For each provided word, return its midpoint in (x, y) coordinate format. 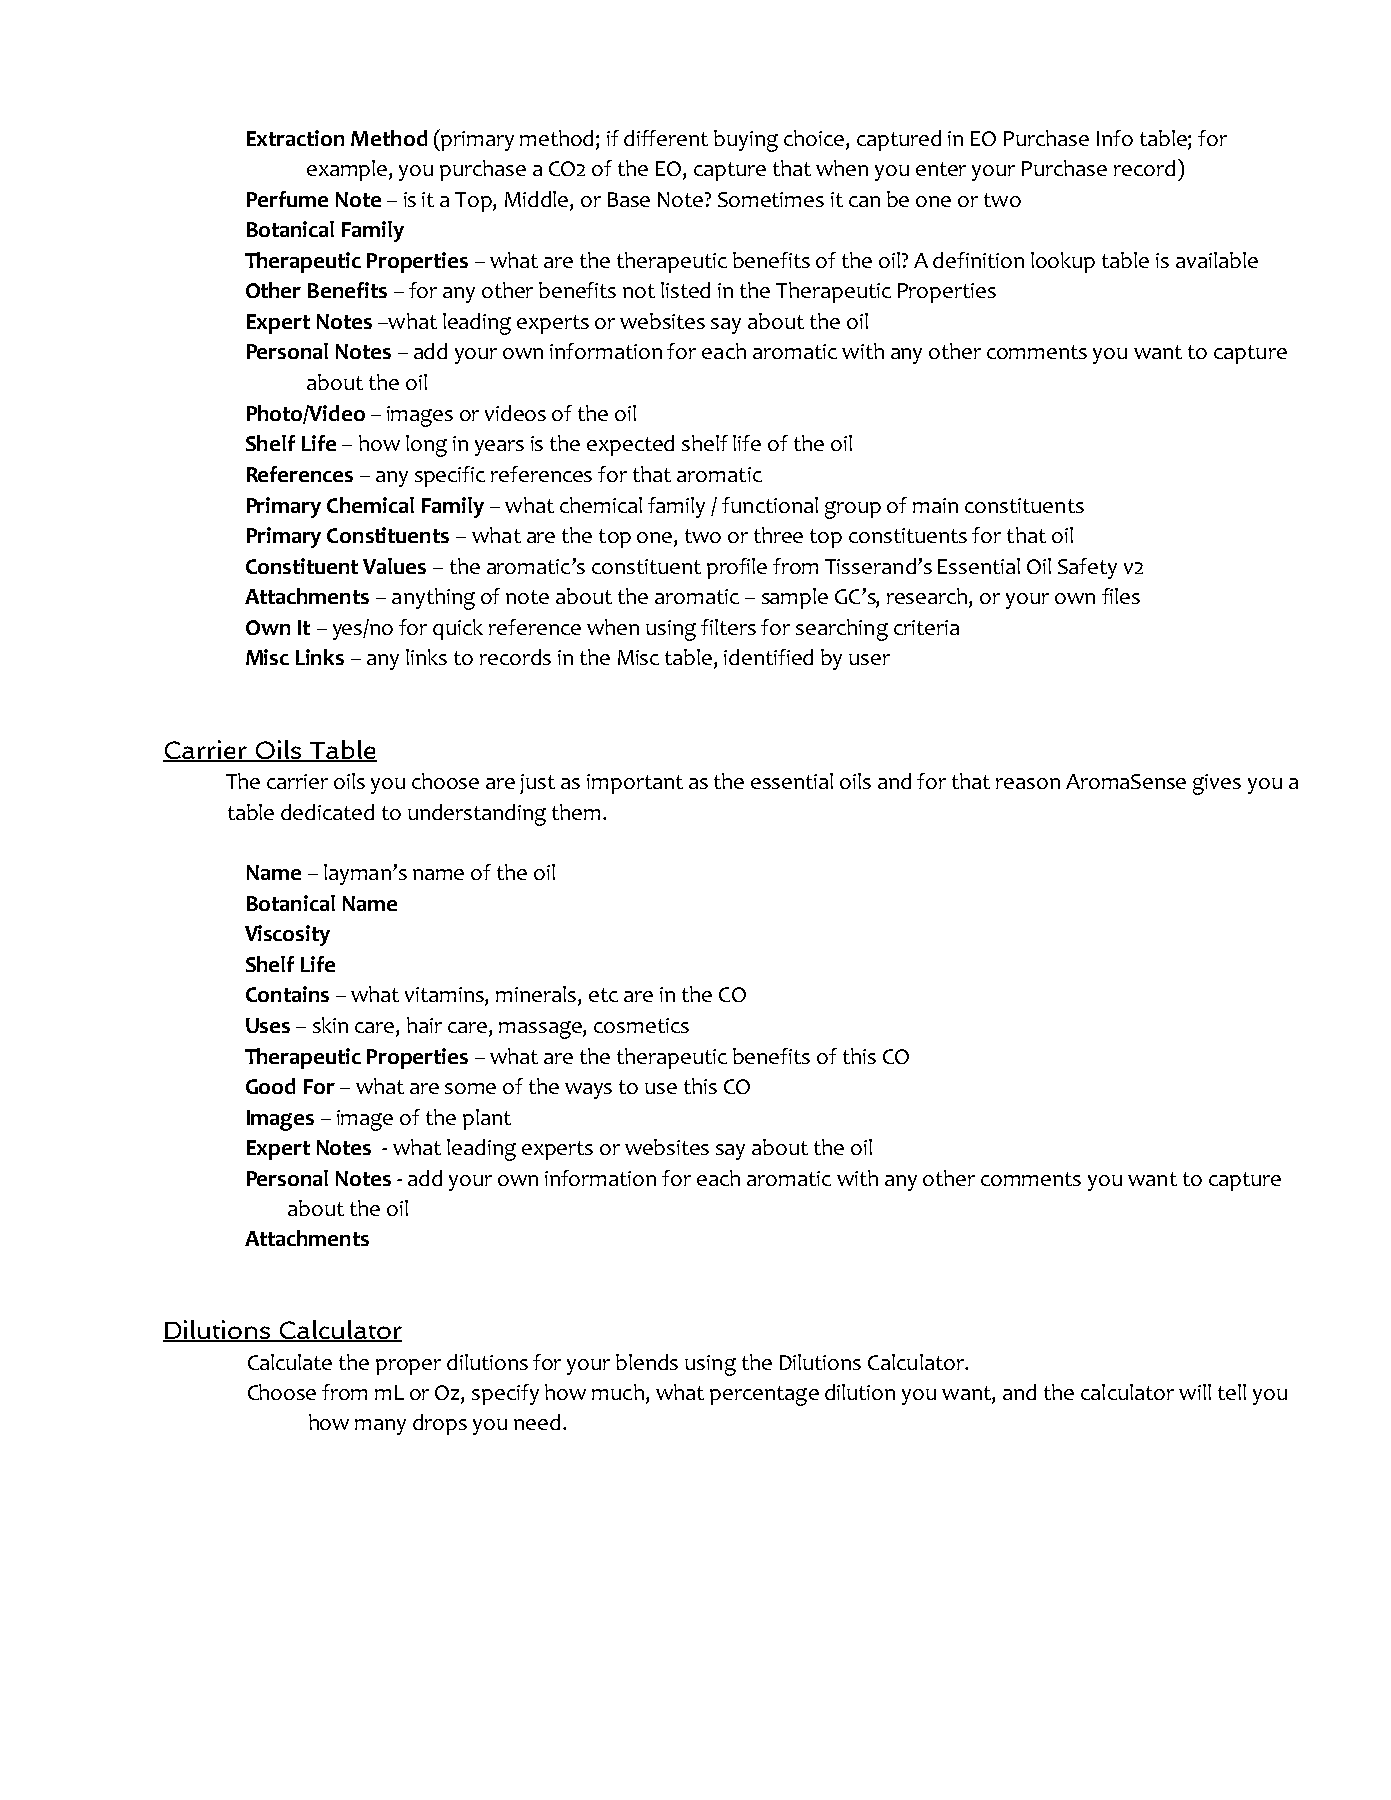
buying (746, 141)
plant (487, 1119)
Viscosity (287, 935)
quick (458, 629)
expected (630, 445)
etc (603, 995)
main (935, 505)
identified (768, 657)
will (1195, 1392)
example (348, 170)
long (426, 446)
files (1121, 596)
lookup (1063, 262)
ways (588, 1091)
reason (1028, 783)
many (380, 1427)
